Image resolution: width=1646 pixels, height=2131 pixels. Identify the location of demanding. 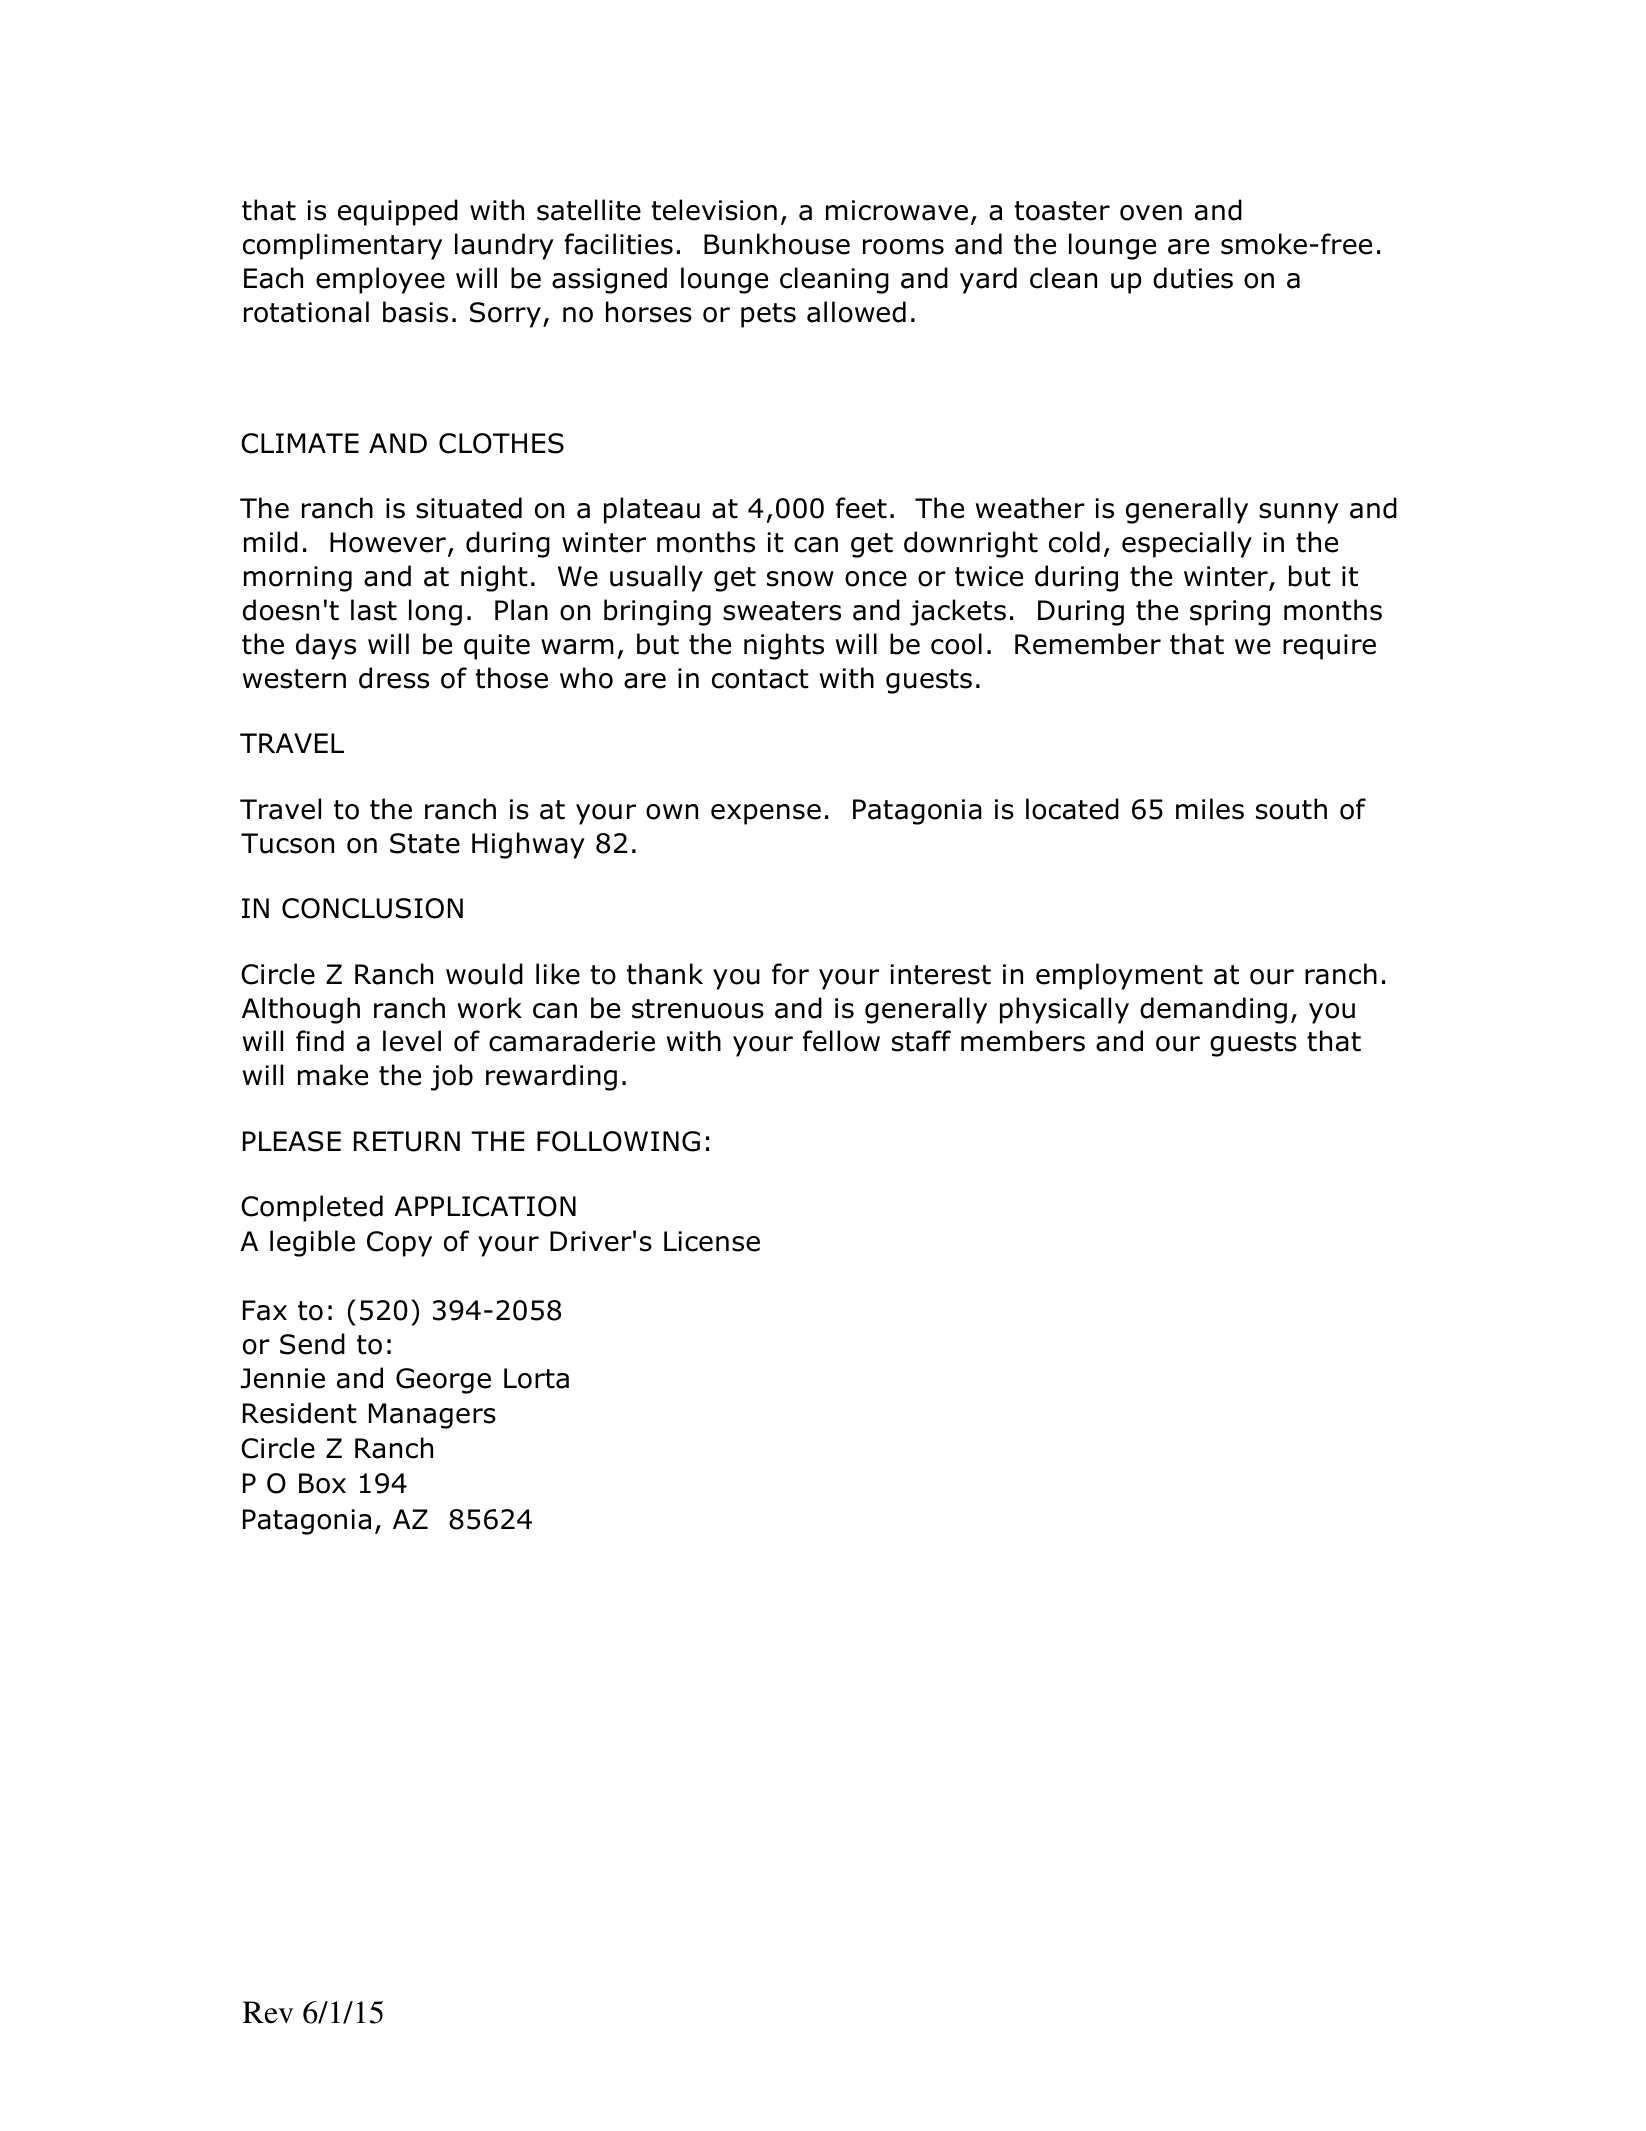
(1213, 1010).
